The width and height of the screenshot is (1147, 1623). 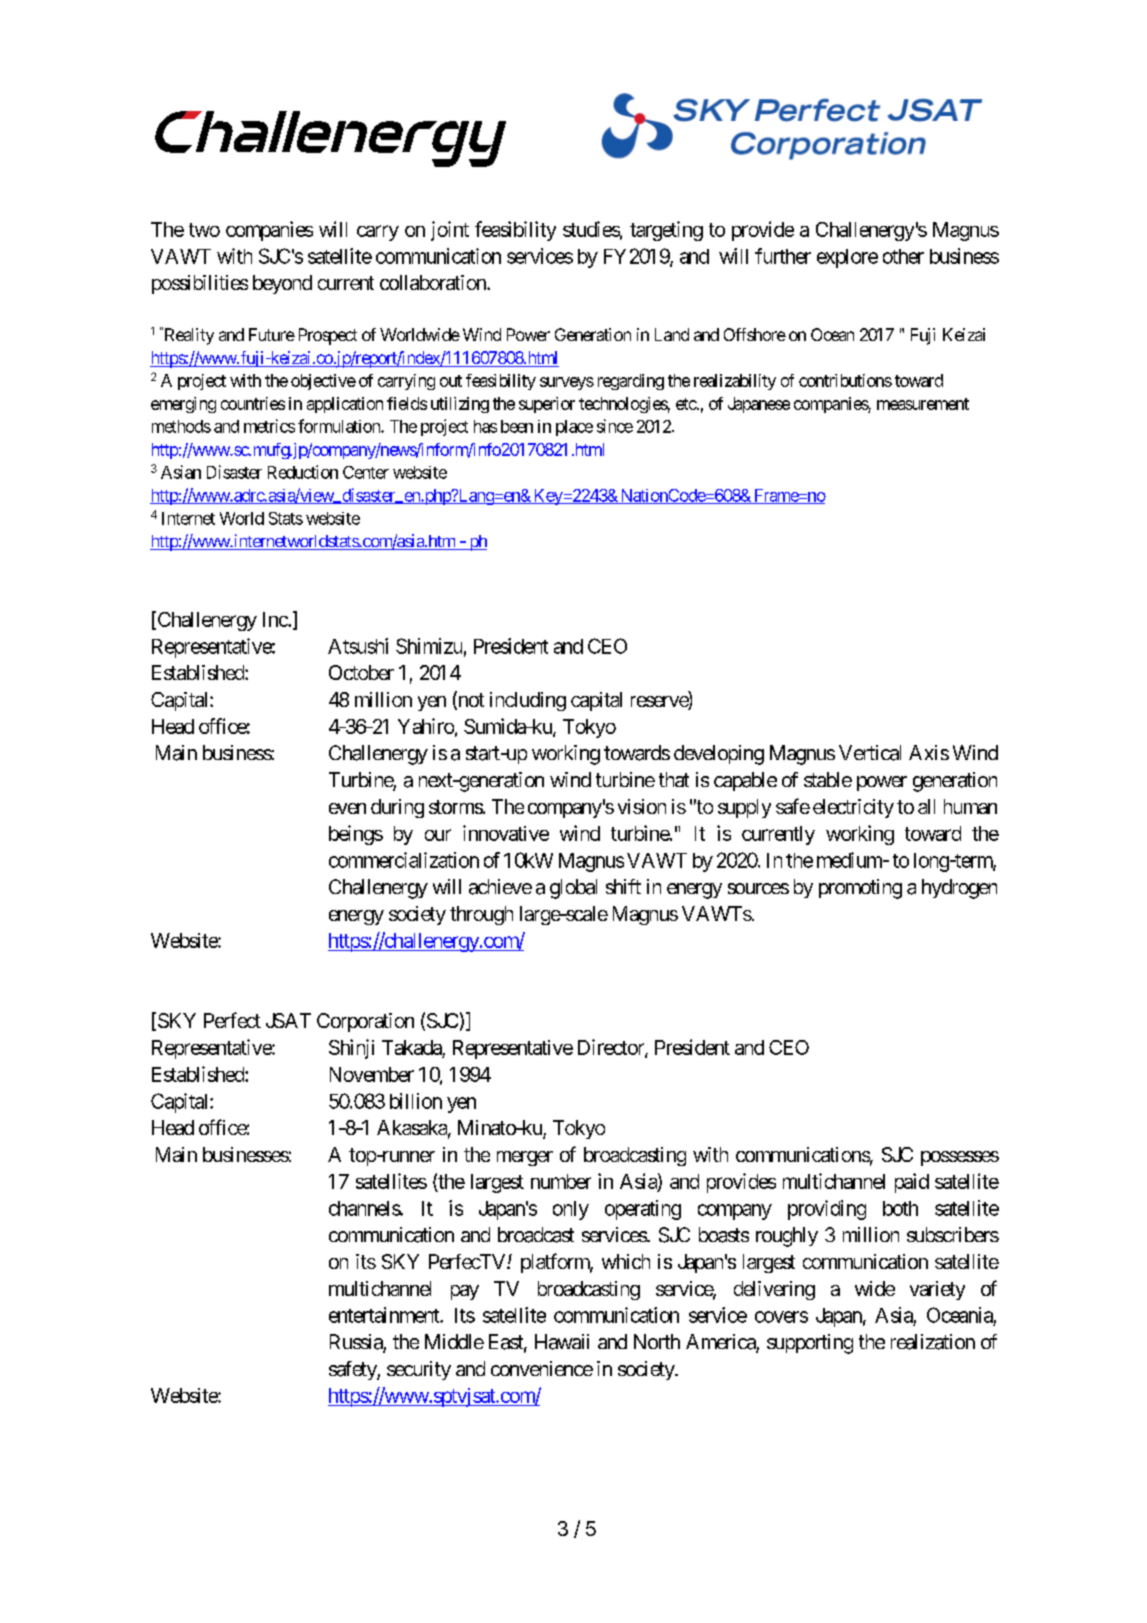 I want to click on other, so click(x=903, y=256).
